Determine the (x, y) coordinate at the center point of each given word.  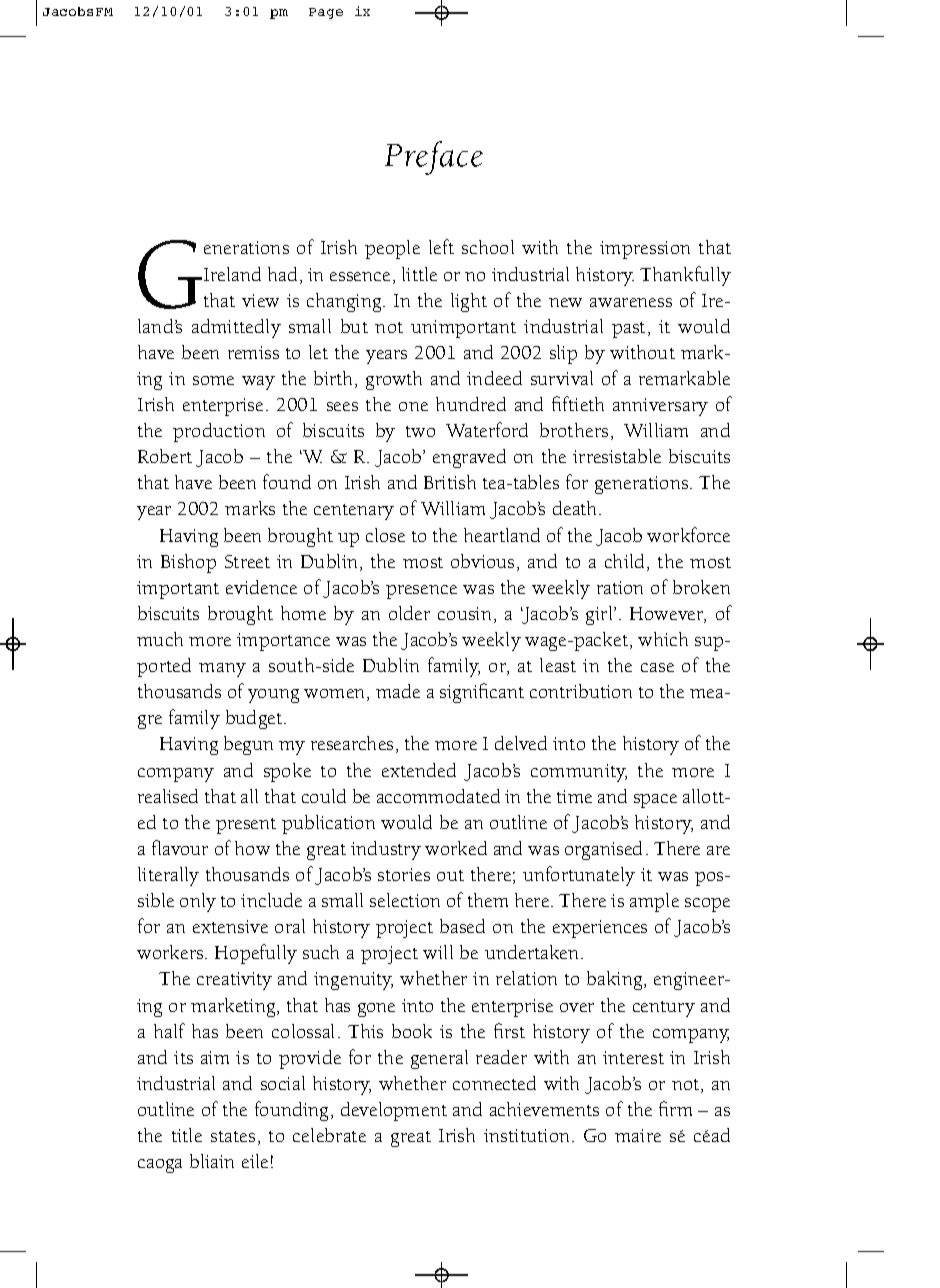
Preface (434, 158)
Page (326, 13)
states (233, 1136)
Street (247, 561)
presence (421, 592)
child (626, 562)
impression (645, 250)
